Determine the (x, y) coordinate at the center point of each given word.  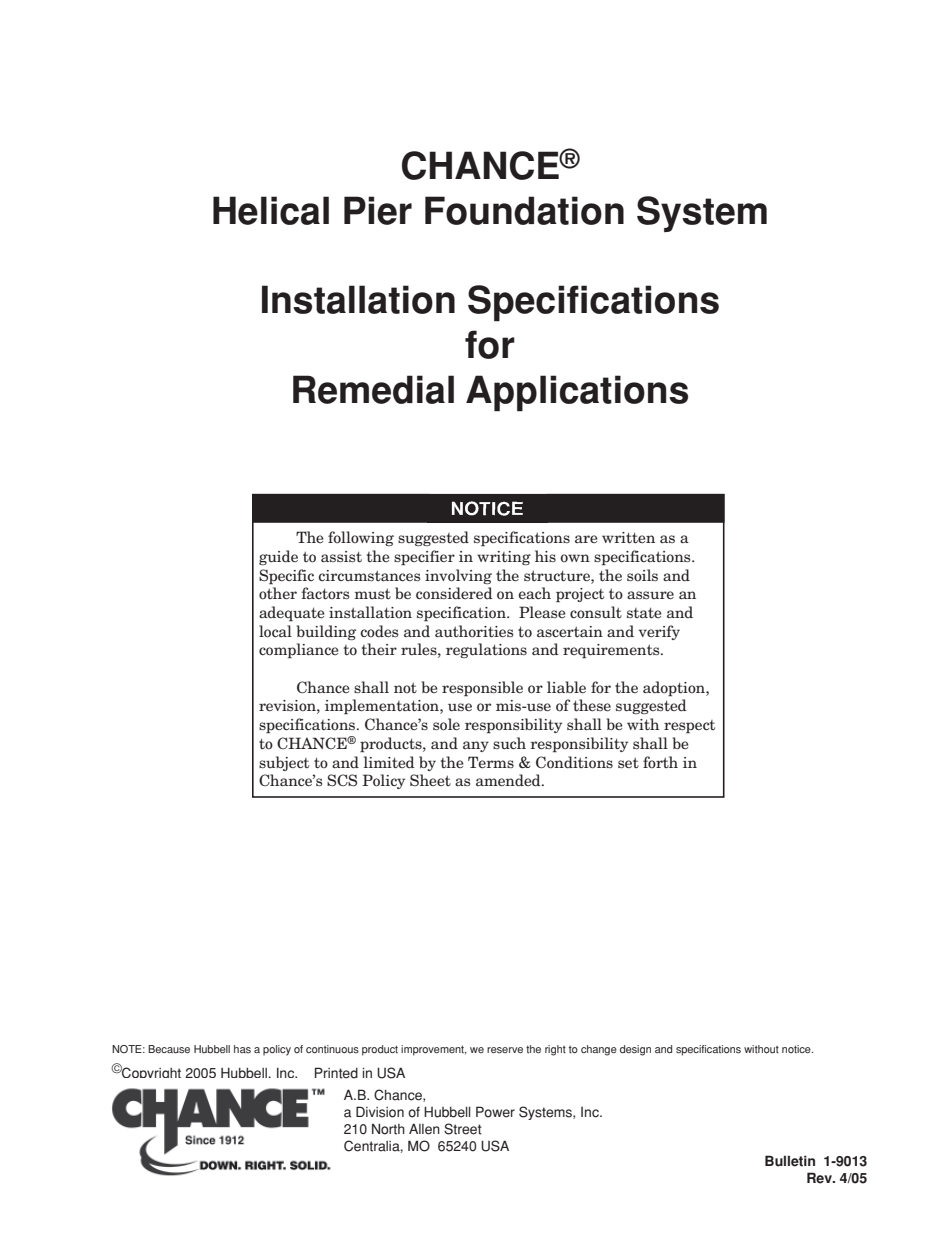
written (628, 538)
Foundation (524, 210)
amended (509, 780)
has (242, 1049)
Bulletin (790, 1161)
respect (689, 727)
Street (463, 1129)
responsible (482, 689)
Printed (336, 1073)
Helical (271, 210)
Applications (577, 393)
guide (278, 557)
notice (797, 1049)
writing (504, 558)
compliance (299, 651)
